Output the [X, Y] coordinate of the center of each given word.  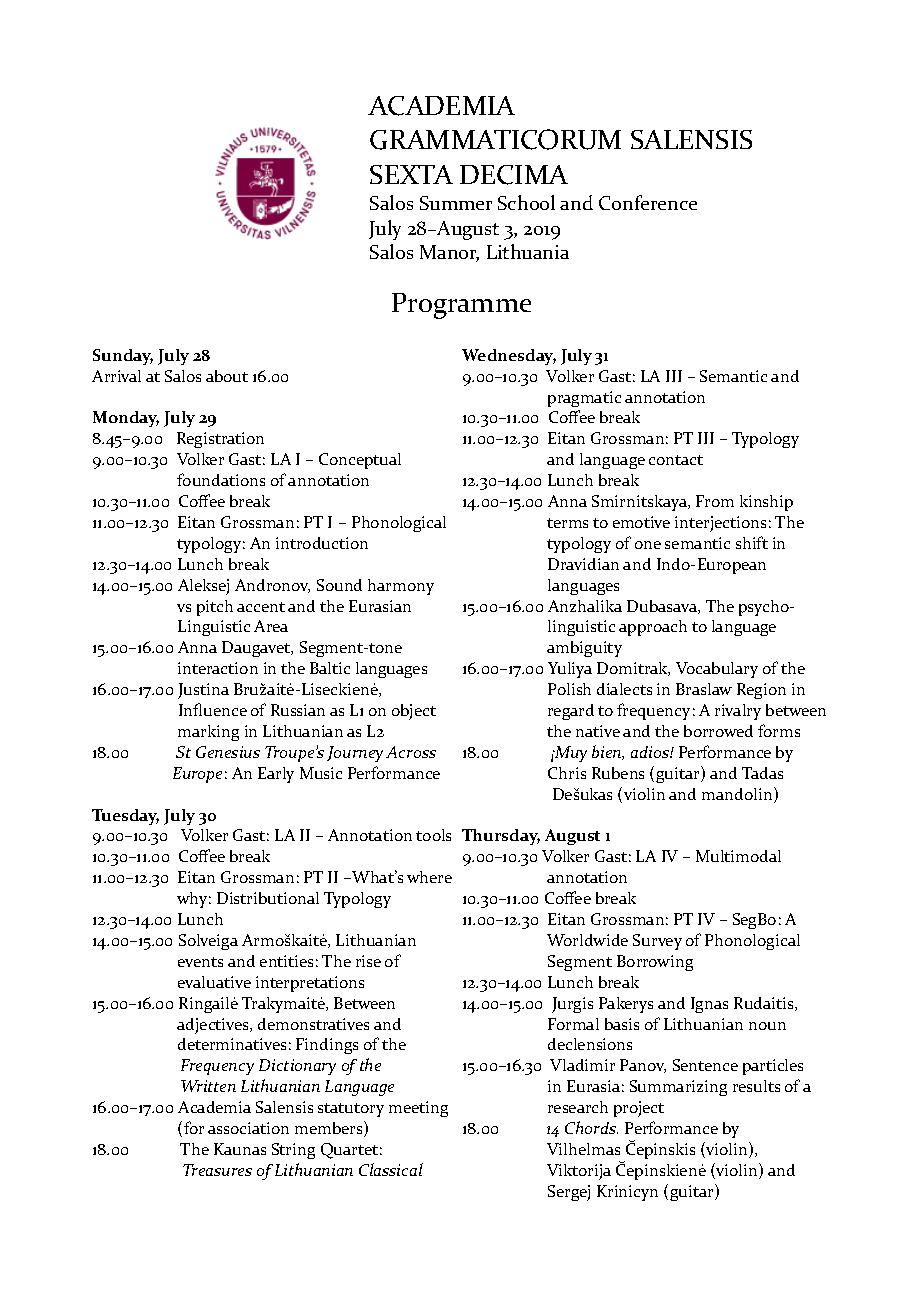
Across [411, 752]
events [200, 962]
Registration [220, 440]
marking [208, 733]
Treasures [217, 1170]
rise [368, 961]
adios [651, 752]
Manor [449, 253]
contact [676, 460]
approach [653, 628]
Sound [339, 585]
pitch [215, 608]
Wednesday [509, 357]
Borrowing [655, 963]
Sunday [123, 357]
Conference [648, 202]
